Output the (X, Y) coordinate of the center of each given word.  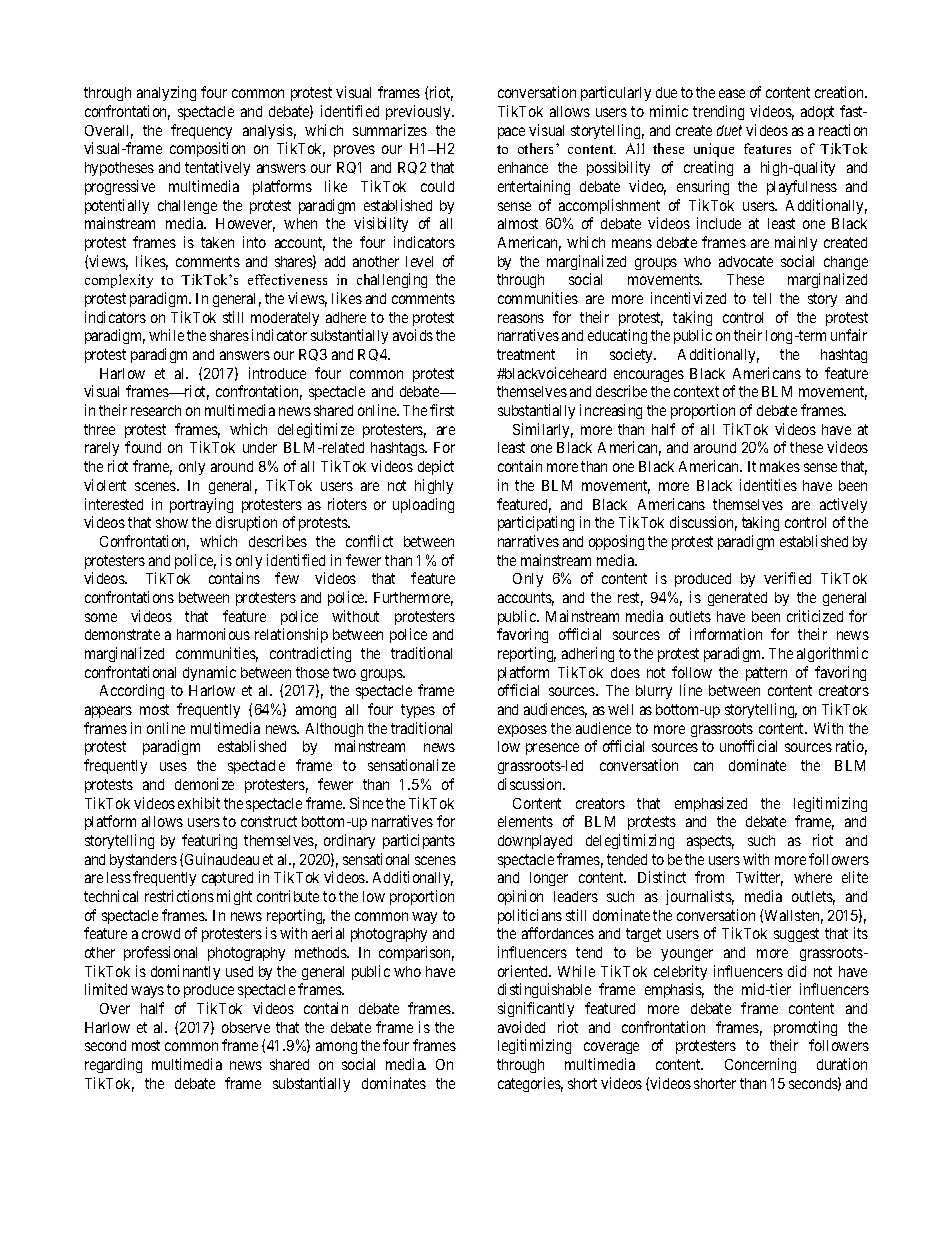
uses (173, 766)
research (156, 410)
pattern (766, 674)
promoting (805, 1028)
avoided (521, 1027)
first (442, 410)
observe (246, 1027)
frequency (201, 131)
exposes (522, 731)
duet (729, 130)
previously (420, 112)
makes (780, 466)
